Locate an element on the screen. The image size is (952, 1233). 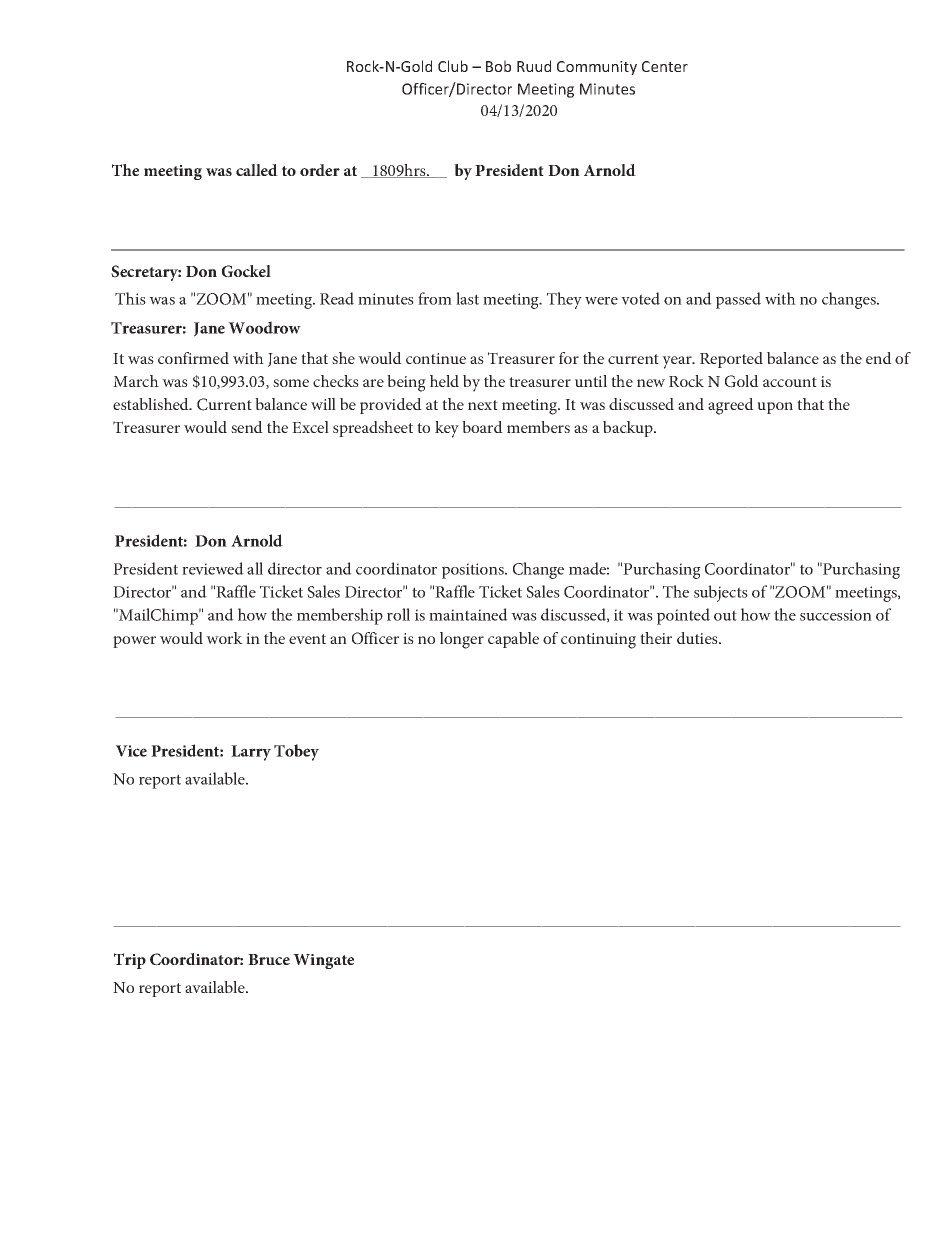
key is located at coordinates (447, 429).
